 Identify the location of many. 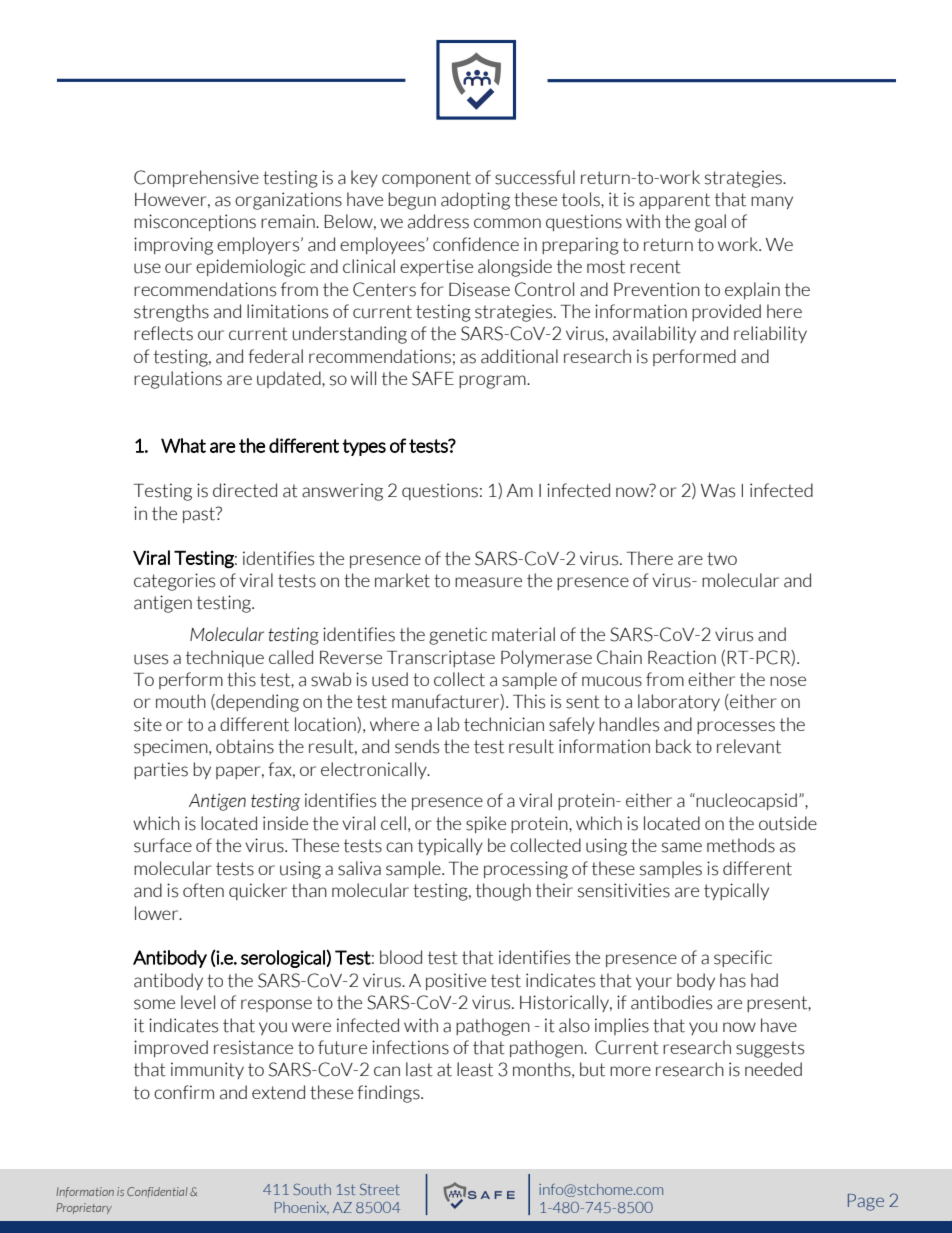
(772, 202).
